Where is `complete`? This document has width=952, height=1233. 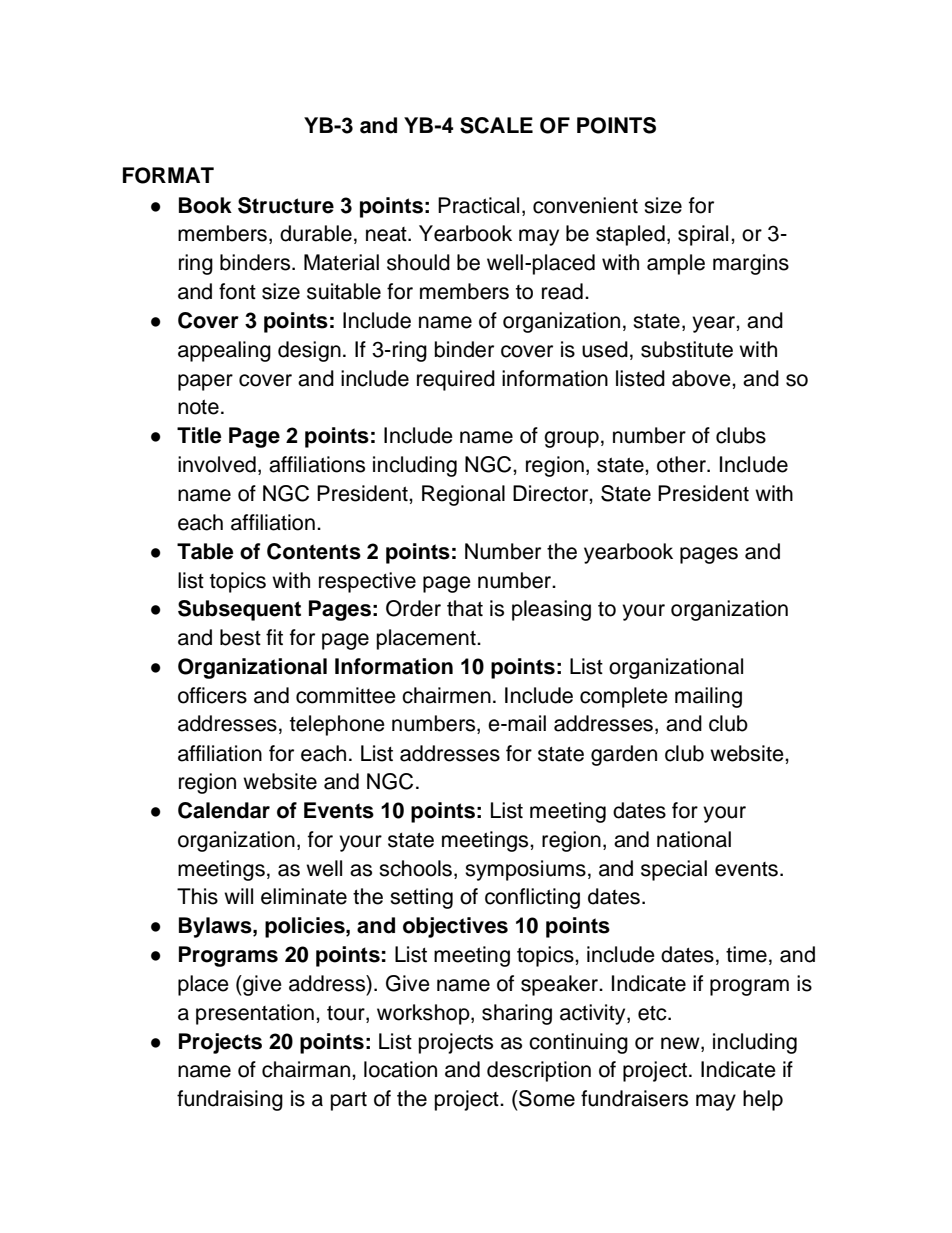 complete is located at coordinates (624, 697).
